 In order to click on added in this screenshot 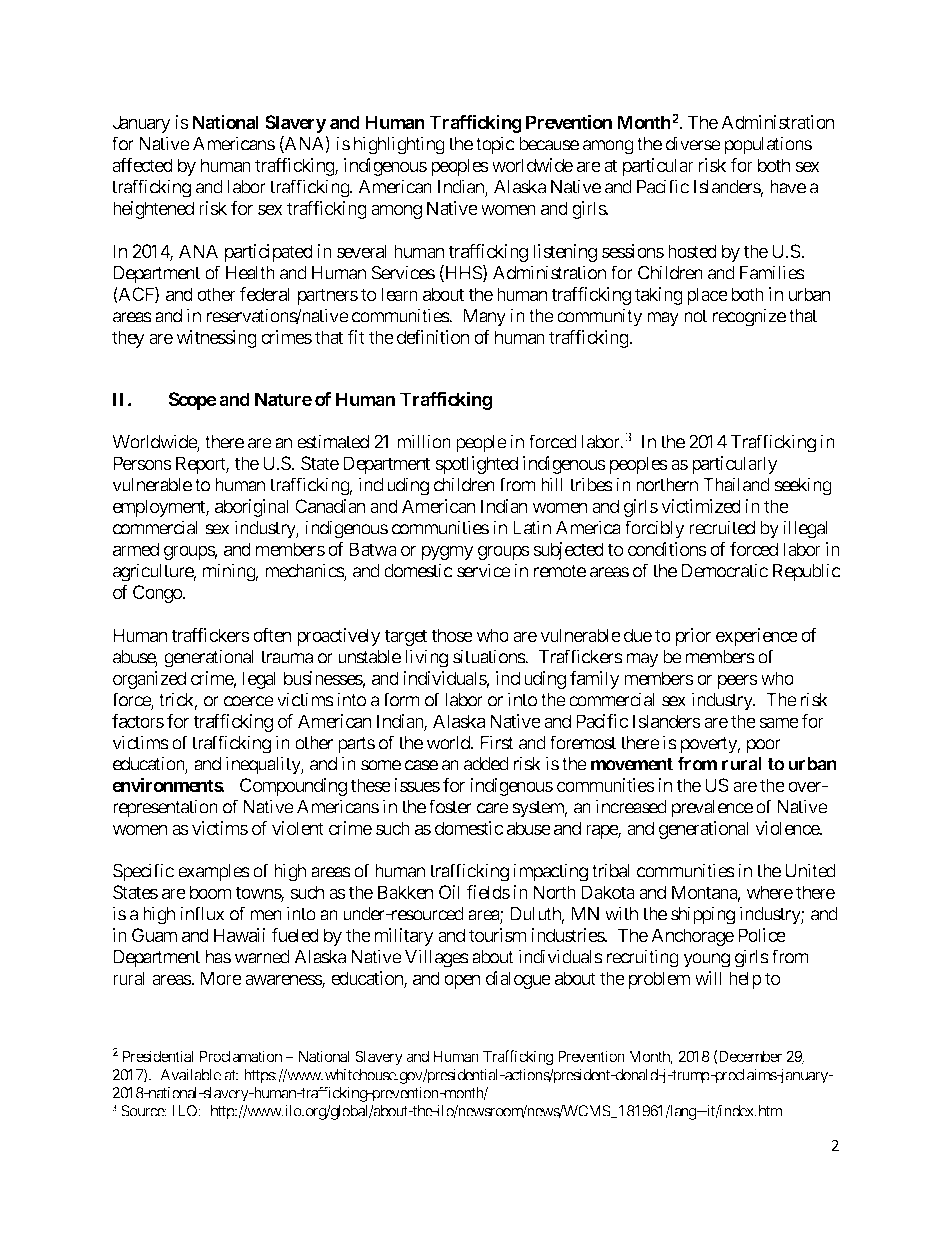, I will do `click(486, 764)`.
